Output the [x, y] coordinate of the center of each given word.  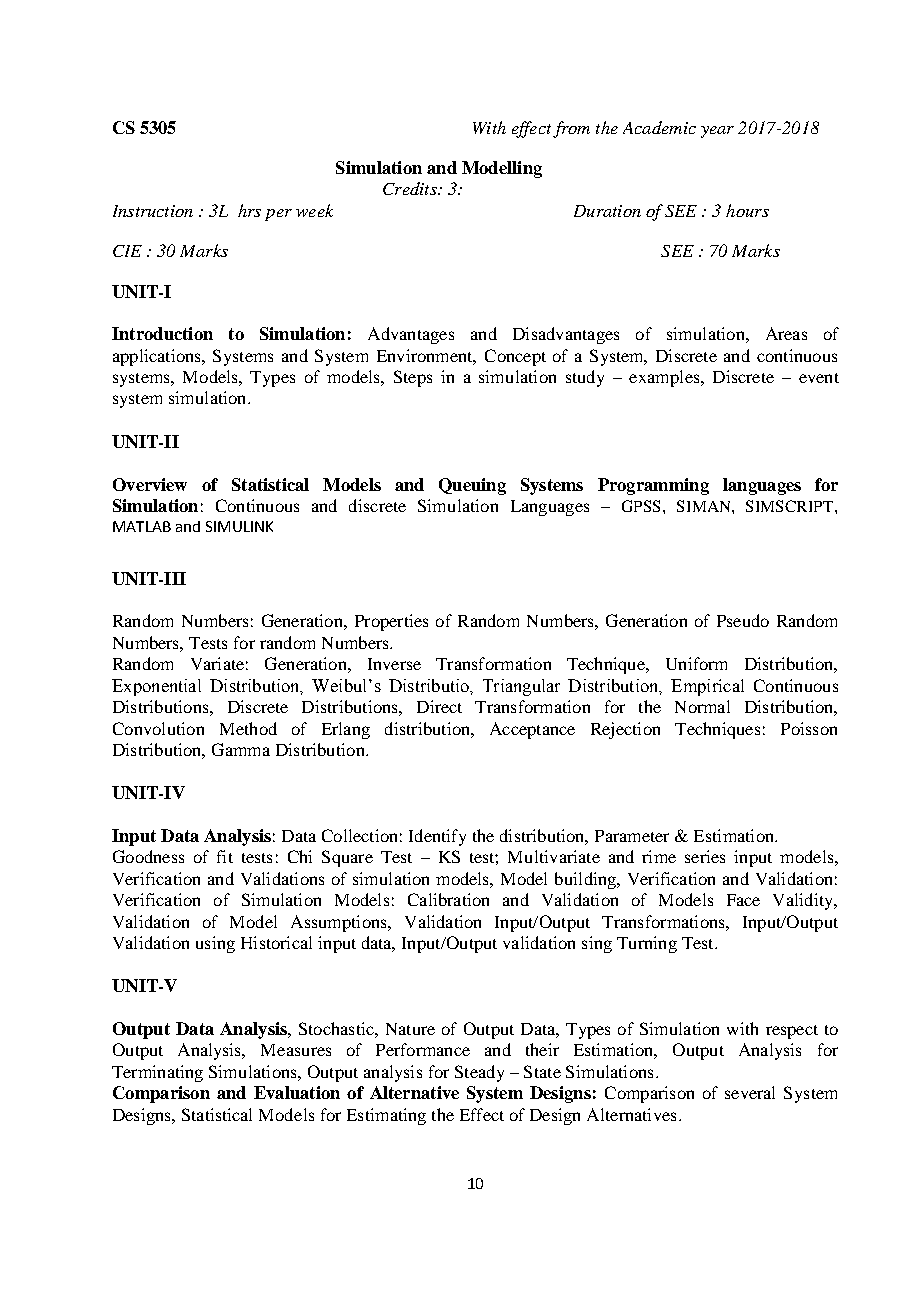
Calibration [448, 899]
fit [225, 856]
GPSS [641, 506]
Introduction [162, 333]
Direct [439, 706]
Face [743, 900]
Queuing [472, 486]
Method [248, 728]
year [717, 132]
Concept [515, 357]
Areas [786, 333]
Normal [702, 706]
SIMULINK [239, 526]
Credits [411, 188]
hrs [249, 210]
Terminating [157, 1073]
